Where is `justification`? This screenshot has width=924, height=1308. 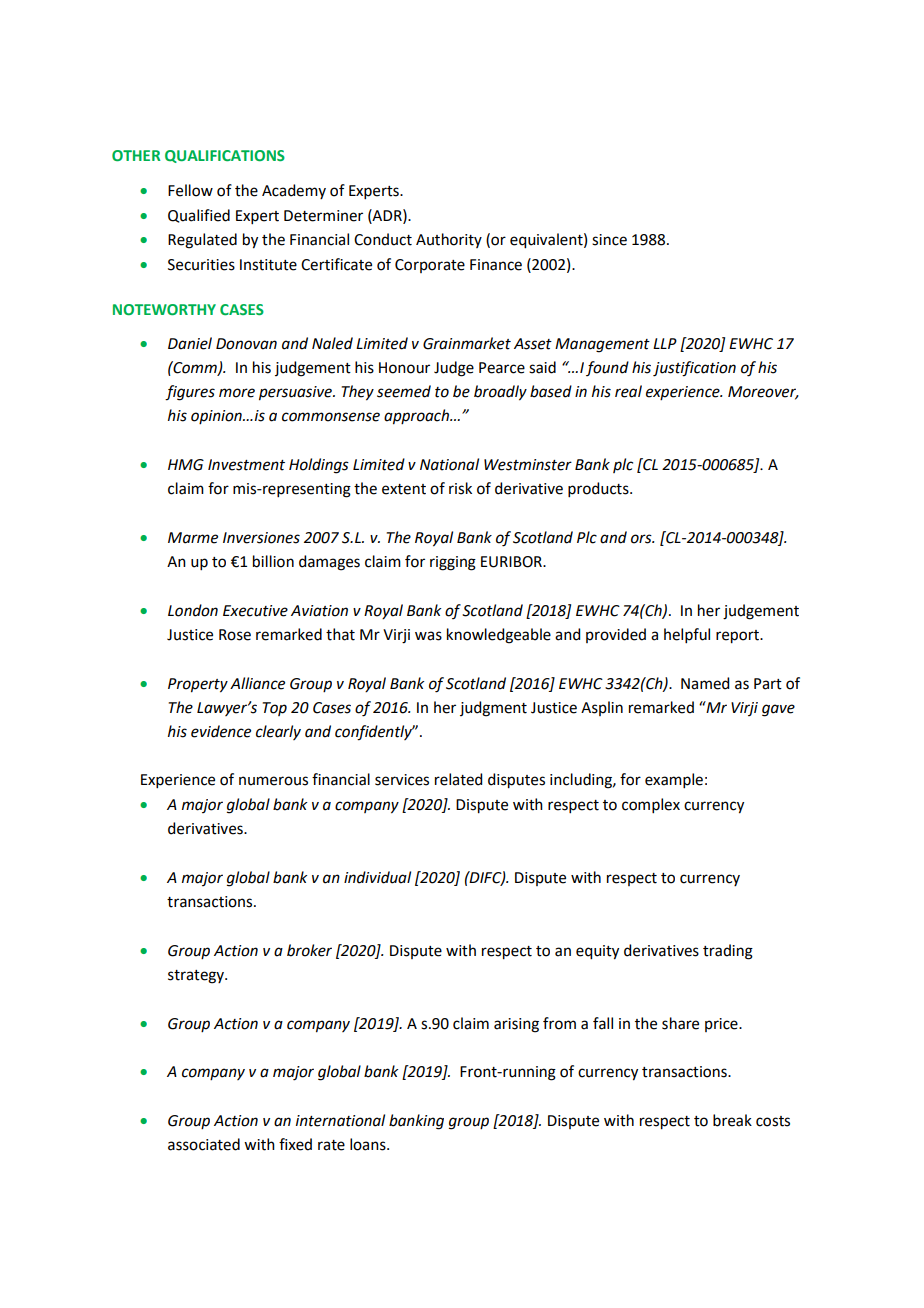
justification is located at coordinates (694, 369).
